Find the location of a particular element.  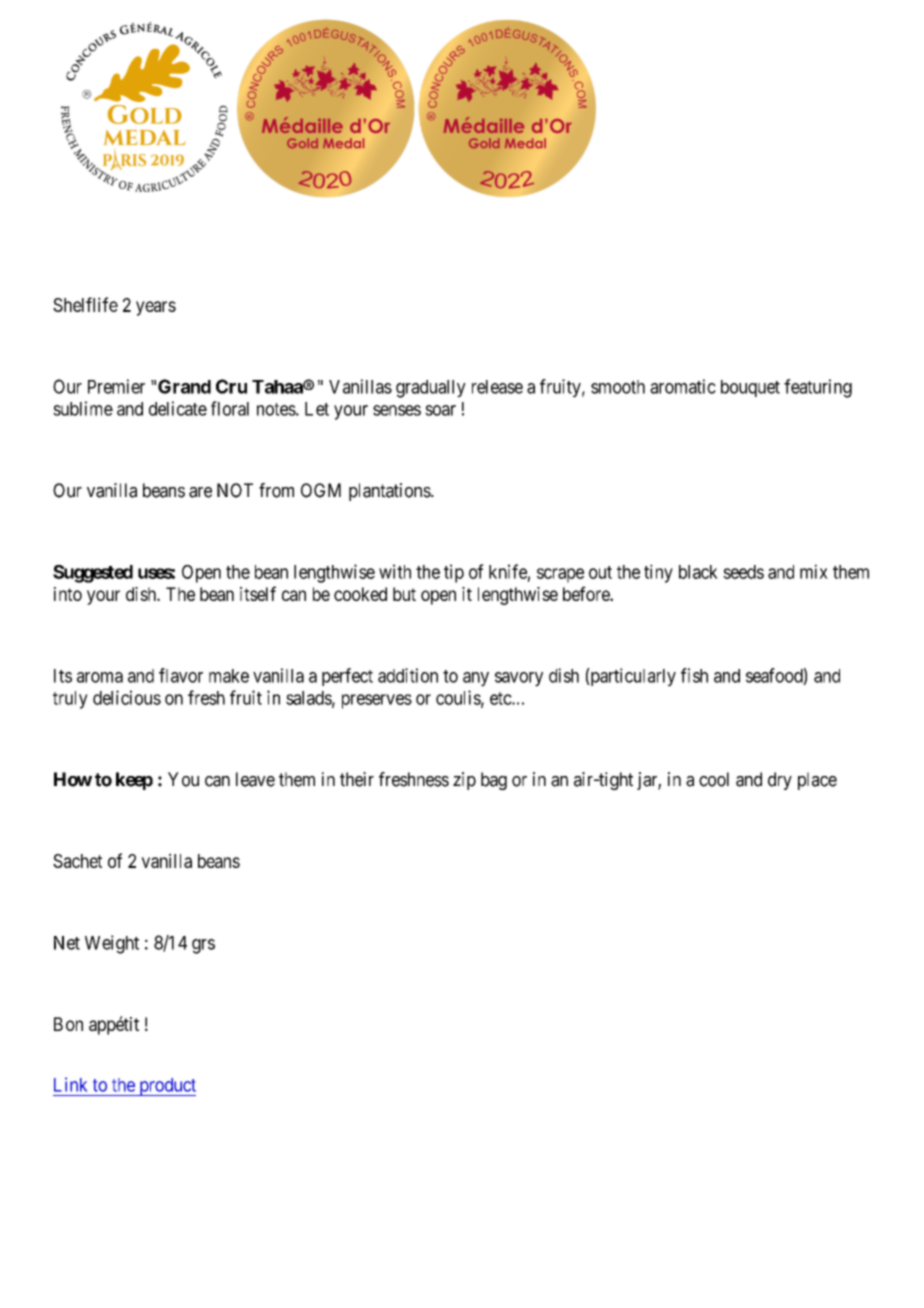

grs is located at coordinates (203, 946).
